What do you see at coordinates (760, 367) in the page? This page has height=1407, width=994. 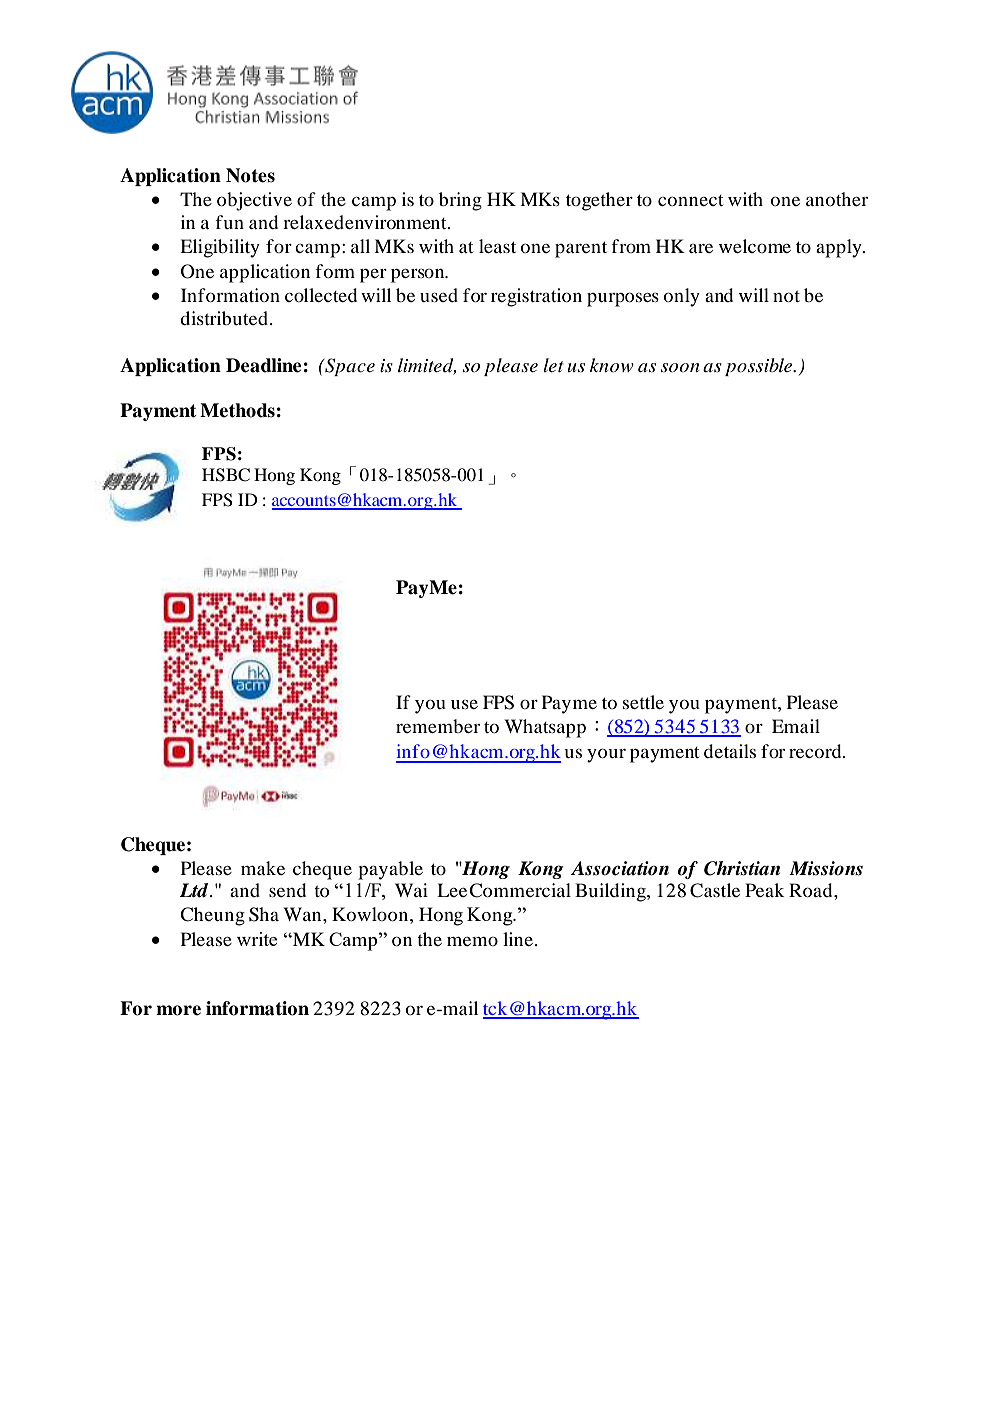 I see `possible` at bounding box center [760, 367].
